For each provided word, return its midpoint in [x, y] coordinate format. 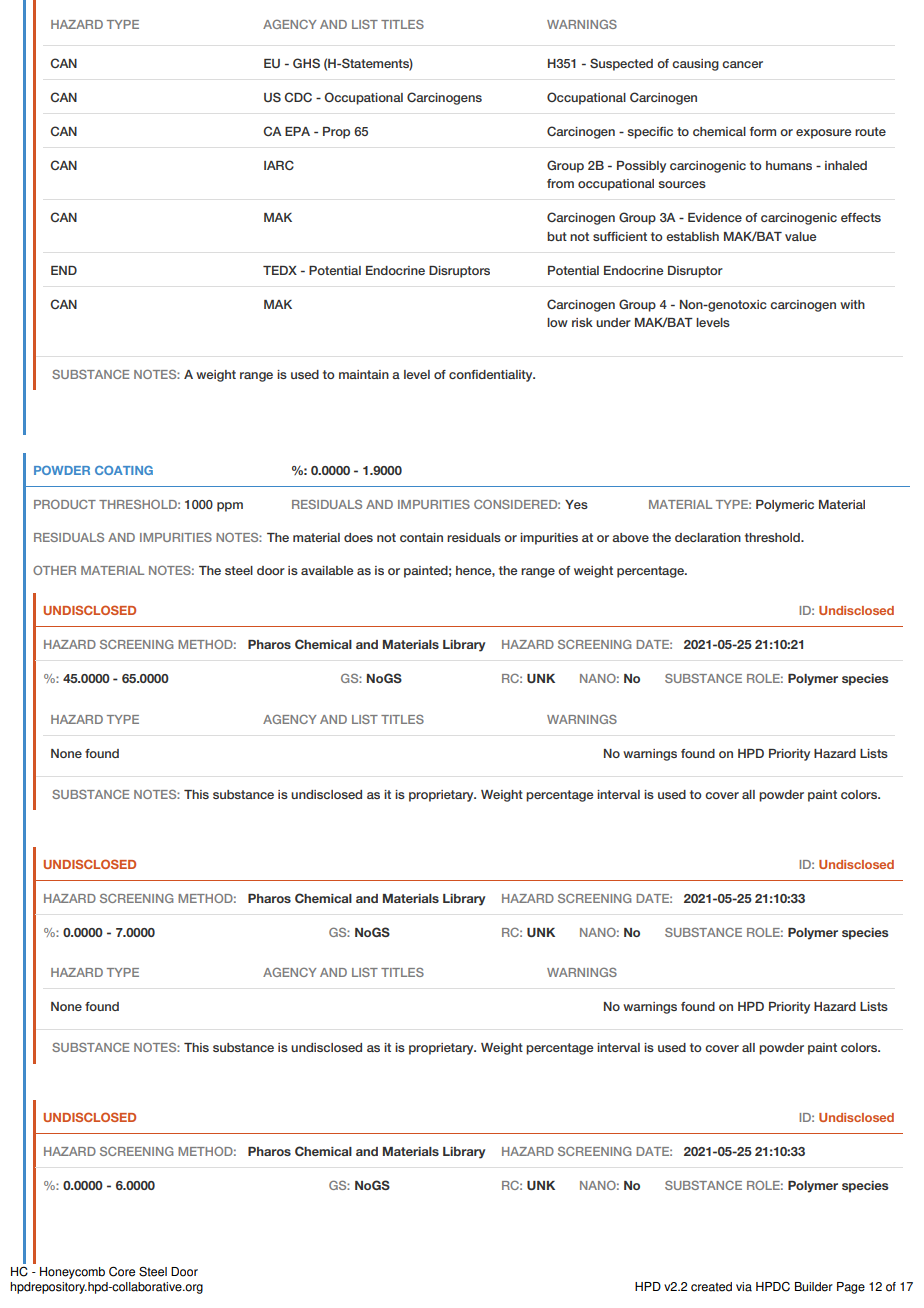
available [327, 570]
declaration [708, 537]
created [711, 1287]
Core [122, 1271]
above [630, 537]
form [763, 131]
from [560, 183]
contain [421, 537]
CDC [298, 97]
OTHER [54, 570]
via [744, 1287]
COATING [124, 470]
